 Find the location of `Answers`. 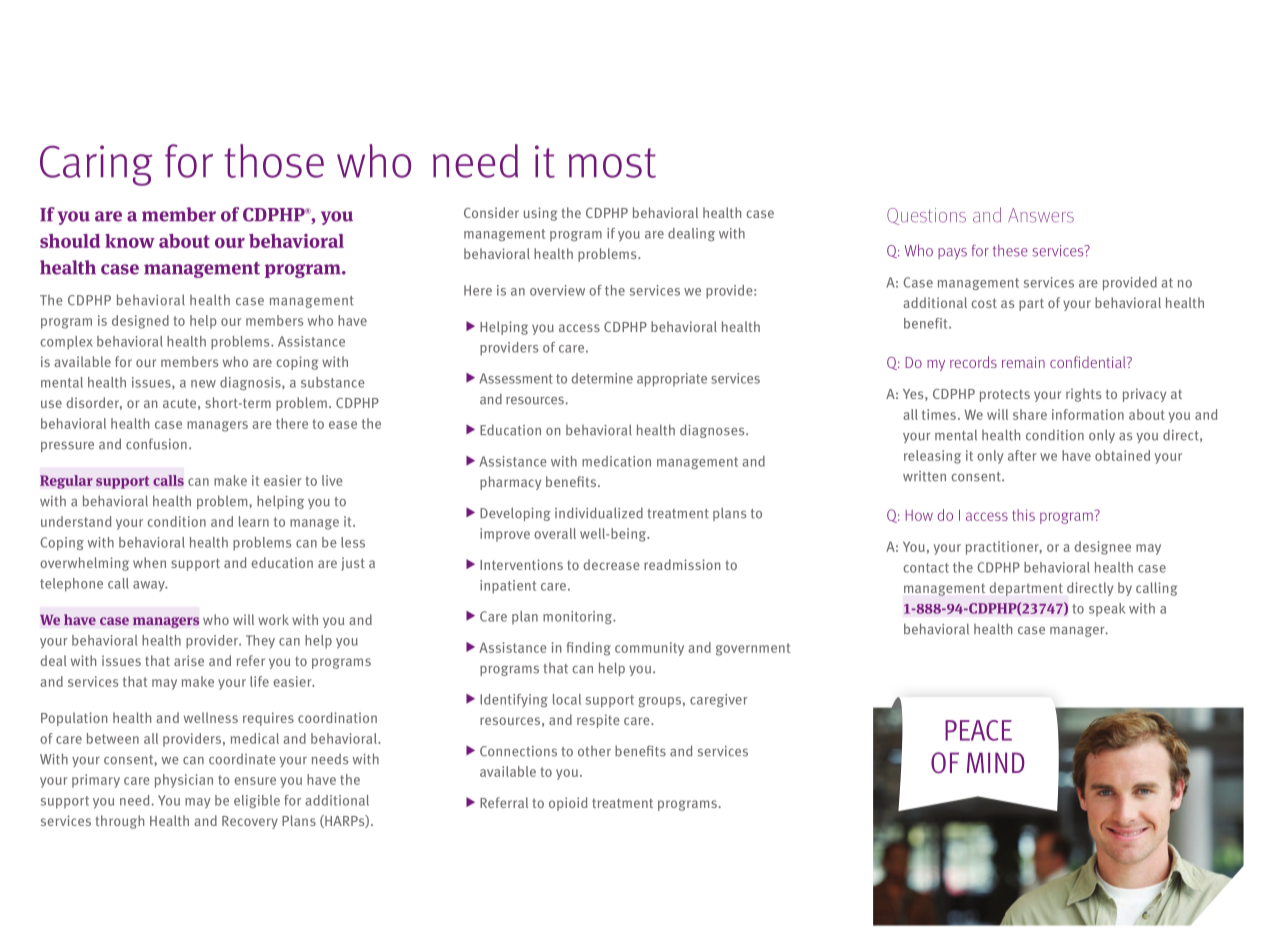

Answers is located at coordinates (1041, 215).
